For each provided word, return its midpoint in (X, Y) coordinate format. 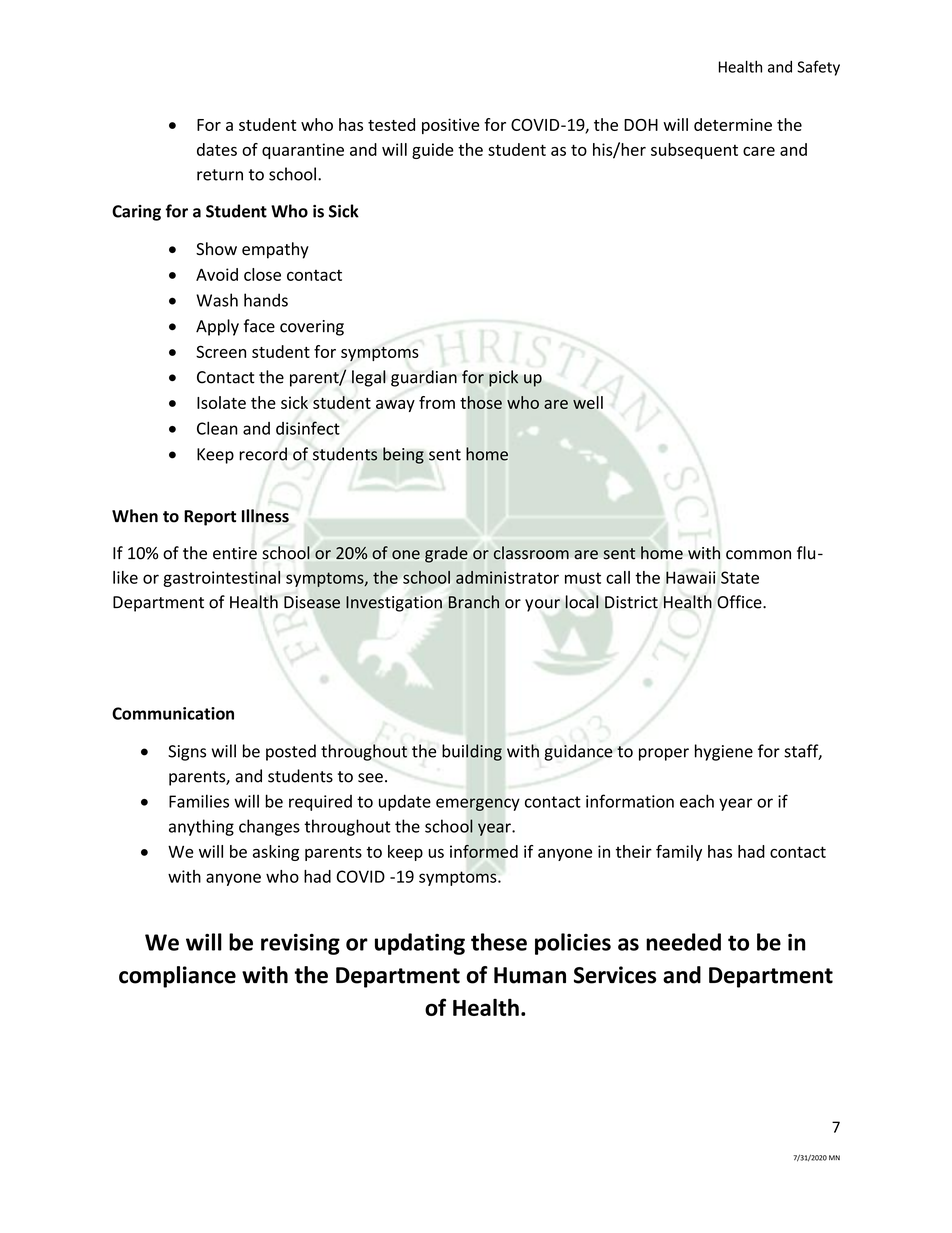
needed (683, 942)
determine (733, 124)
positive (450, 126)
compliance (177, 977)
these (499, 942)
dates (217, 149)
